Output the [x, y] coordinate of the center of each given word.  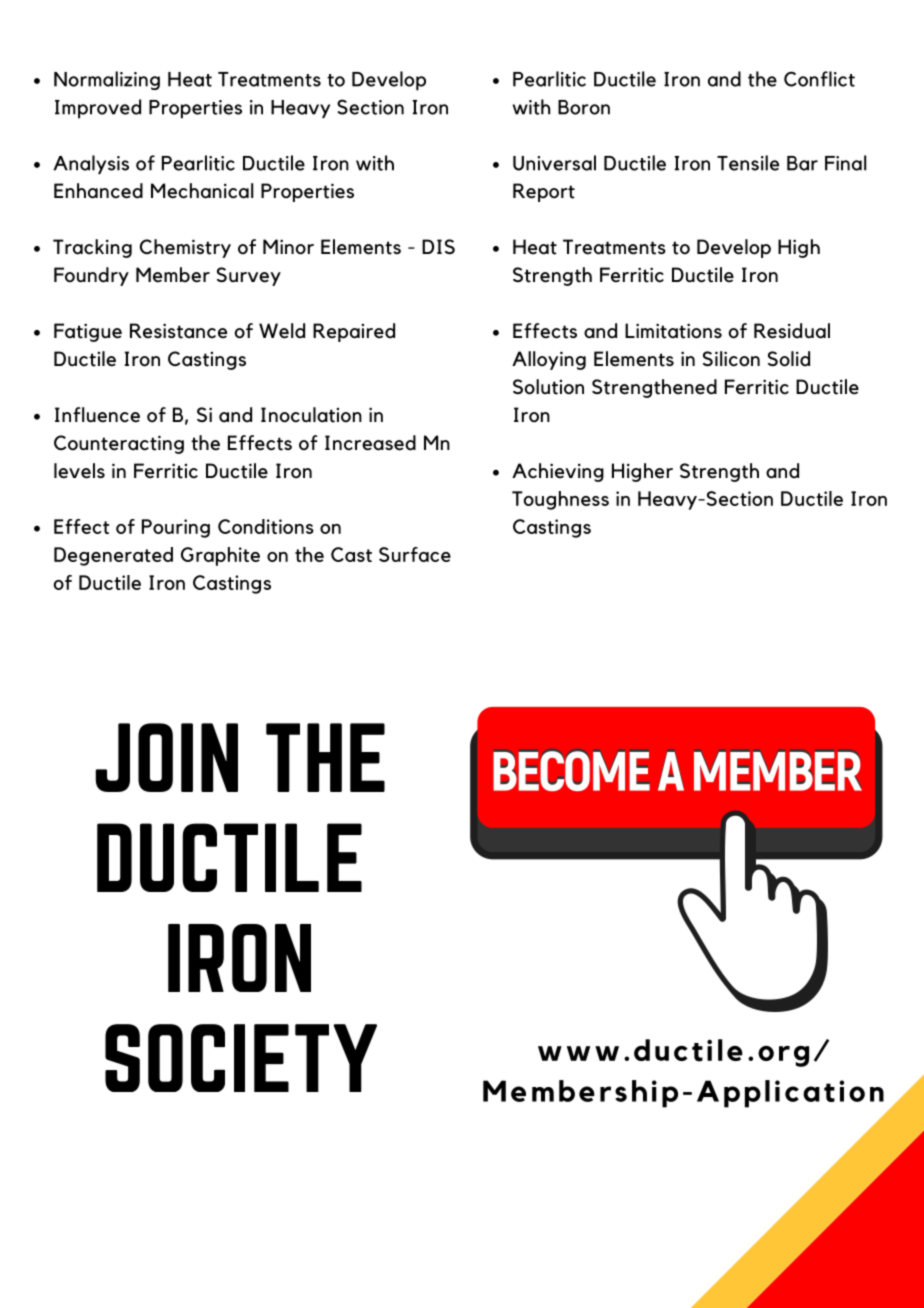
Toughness [560, 500]
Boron [584, 107]
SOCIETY [241, 1058]
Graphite [220, 556]
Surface [415, 554]
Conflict [819, 79]
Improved [98, 109]
